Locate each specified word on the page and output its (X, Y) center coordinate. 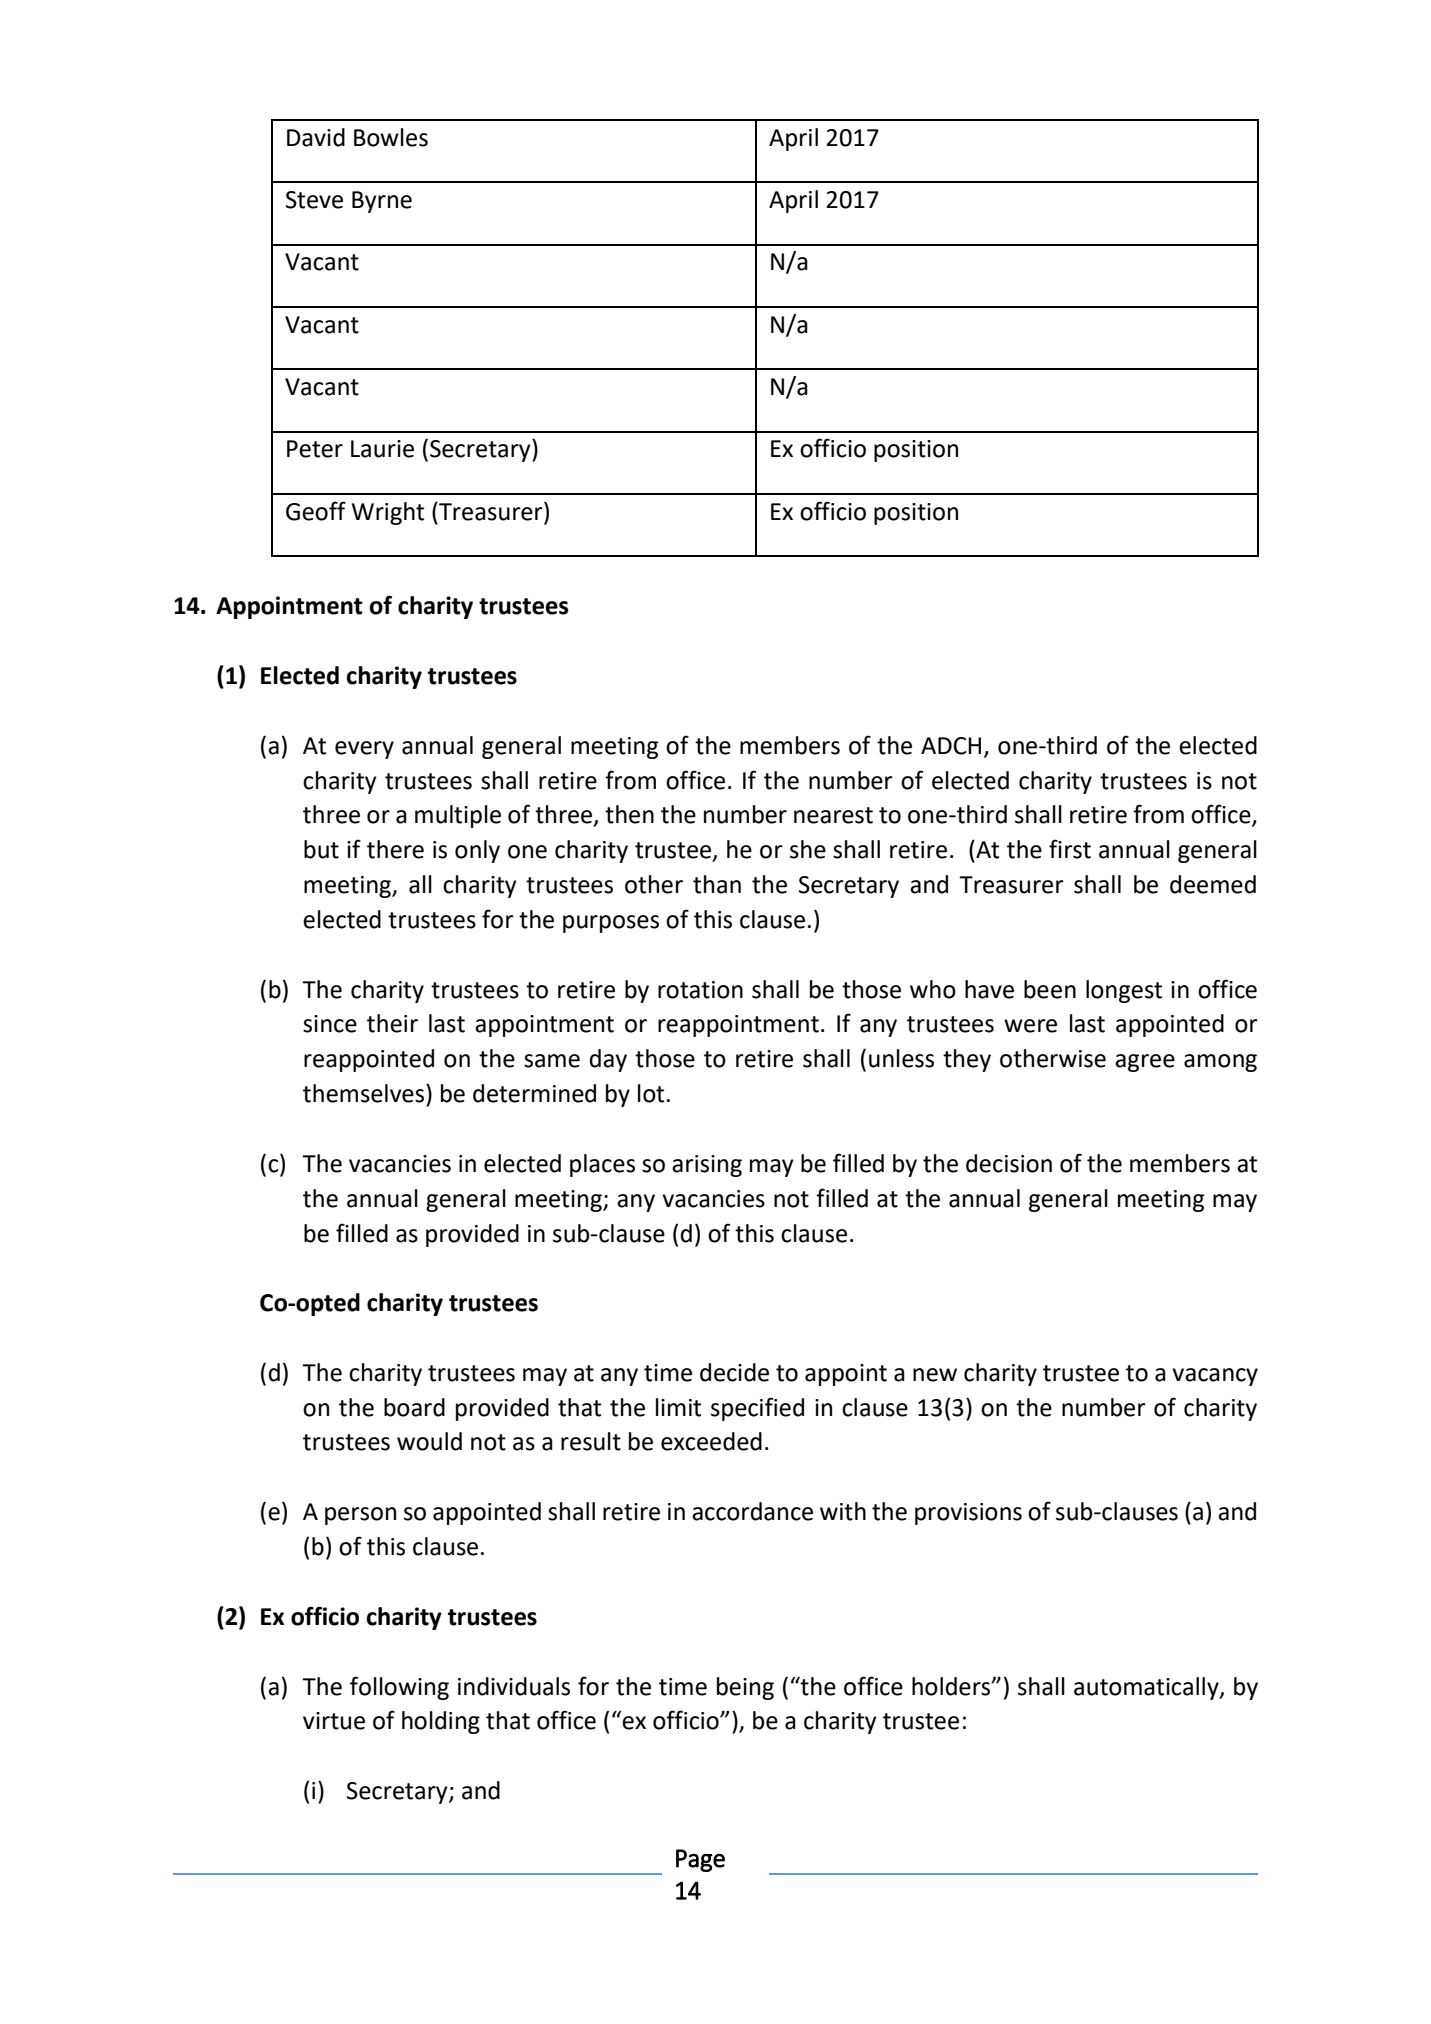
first (1070, 849)
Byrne (382, 202)
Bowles (391, 137)
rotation (700, 990)
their (392, 1023)
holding (441, 1722)
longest (1124, 991)
